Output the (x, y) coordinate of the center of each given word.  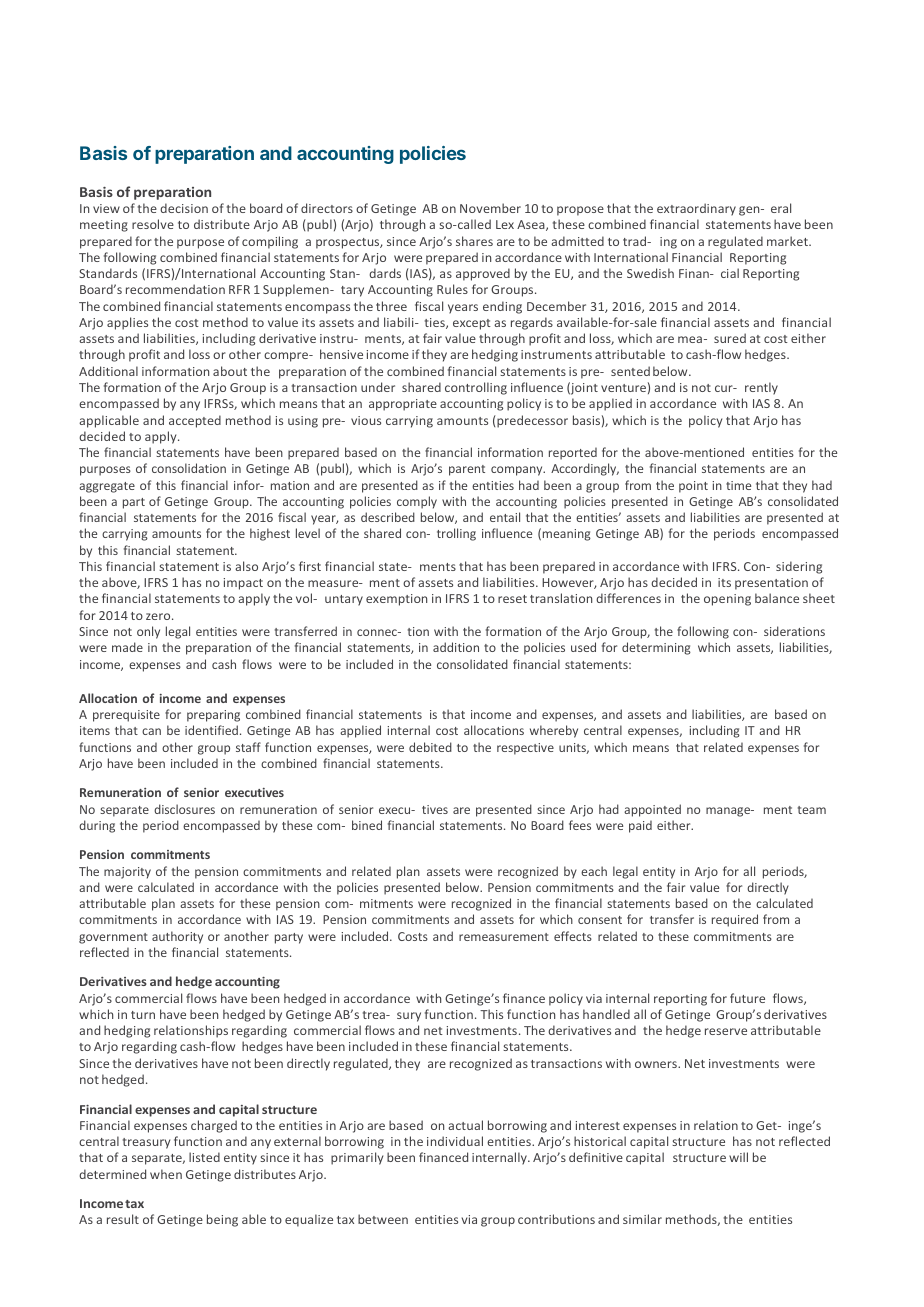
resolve (153, 224)
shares (474, 241)
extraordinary (696, 209)
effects (573, 936)
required (735, 920)
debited (430, 747)
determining (656, 648)
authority (177, 937)
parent (467, 470)
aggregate (107, 487)
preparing (213, 716)
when (166, 1174)
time (738, 485)
